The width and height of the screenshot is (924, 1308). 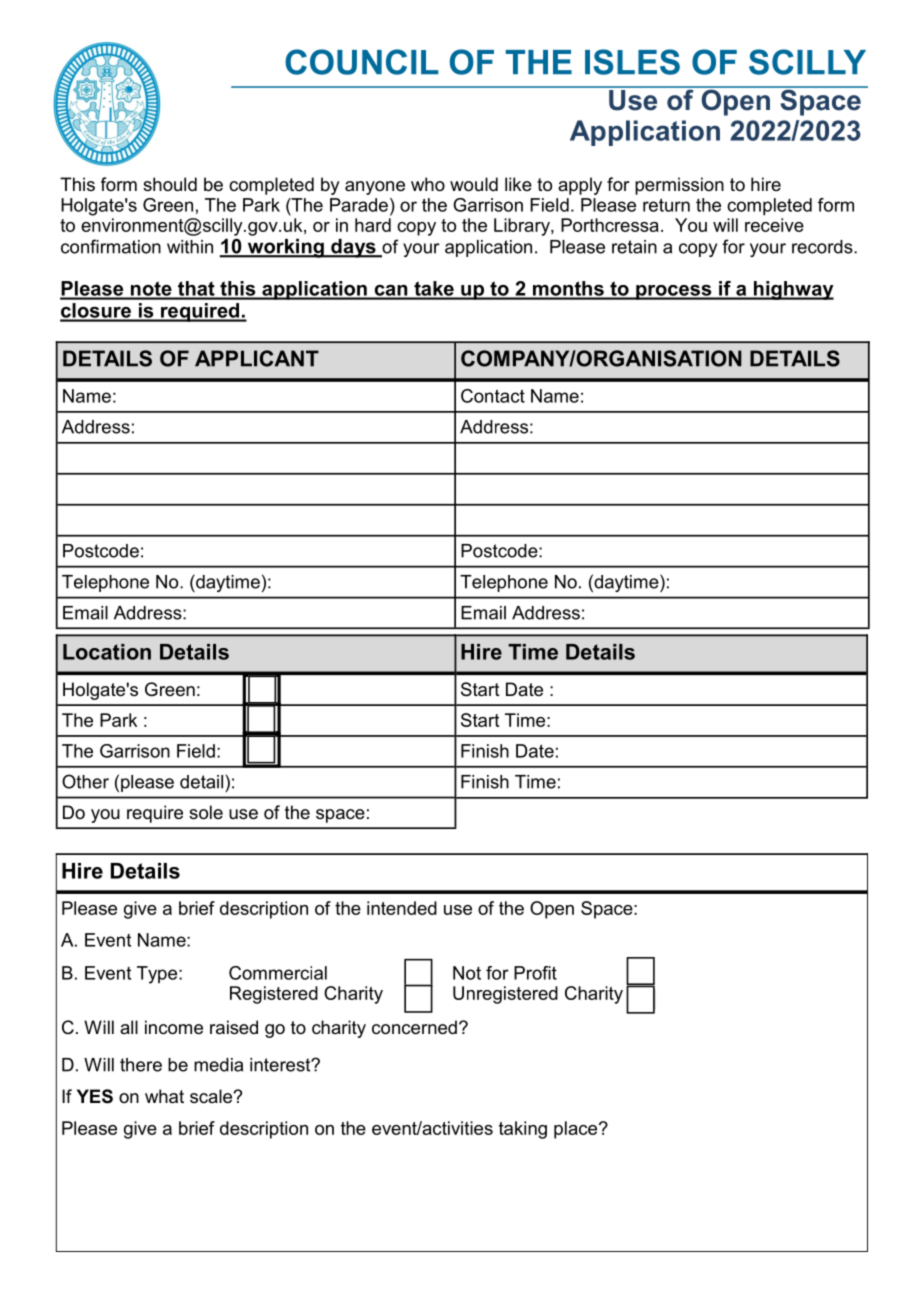 What do you see at coordinates (493, 396) in the screenshot?
I see `Contact` at bounding box center [493, 396].
